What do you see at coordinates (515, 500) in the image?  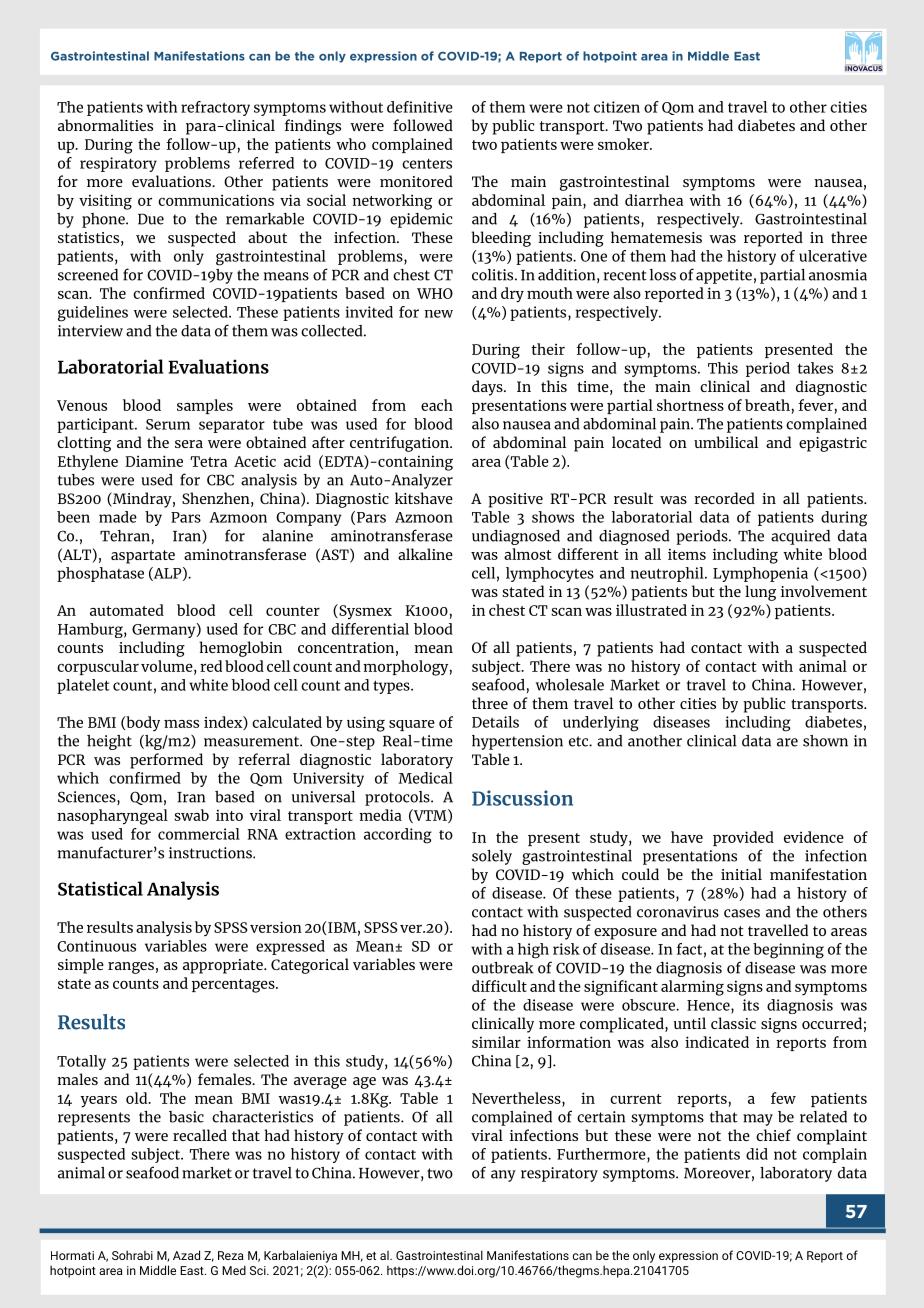 I see `positive` at bounding box center [515, 500].
